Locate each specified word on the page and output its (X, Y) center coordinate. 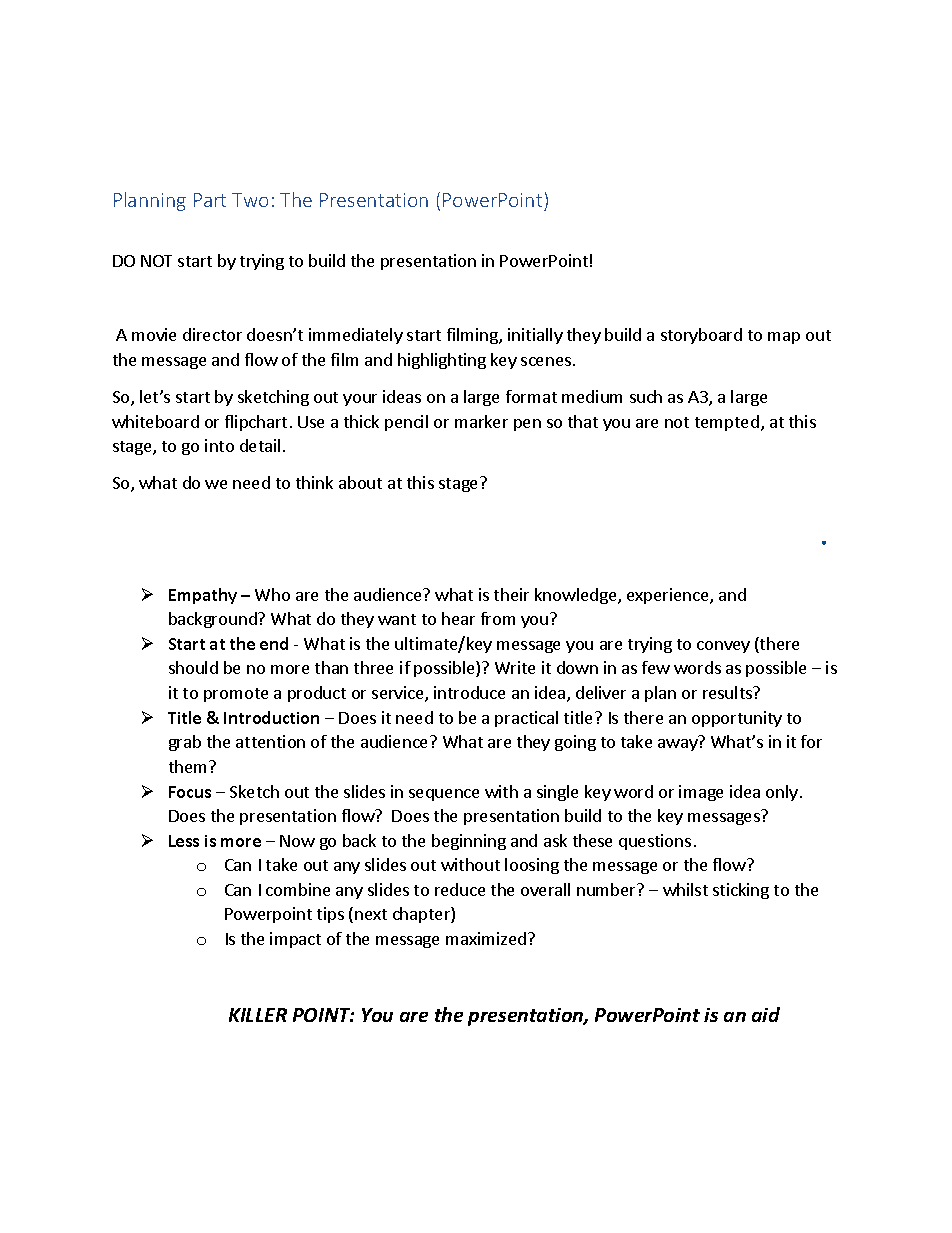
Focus (190, 792)
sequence (444, 795)
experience (669, 596)
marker (481, 421)
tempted (727, 423)
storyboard (701, 336)
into (219, 445)
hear (458, 618)
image (701, 793)
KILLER (258, 1015)
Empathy (203, 596)
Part (210, 200)
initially (535, 336)
